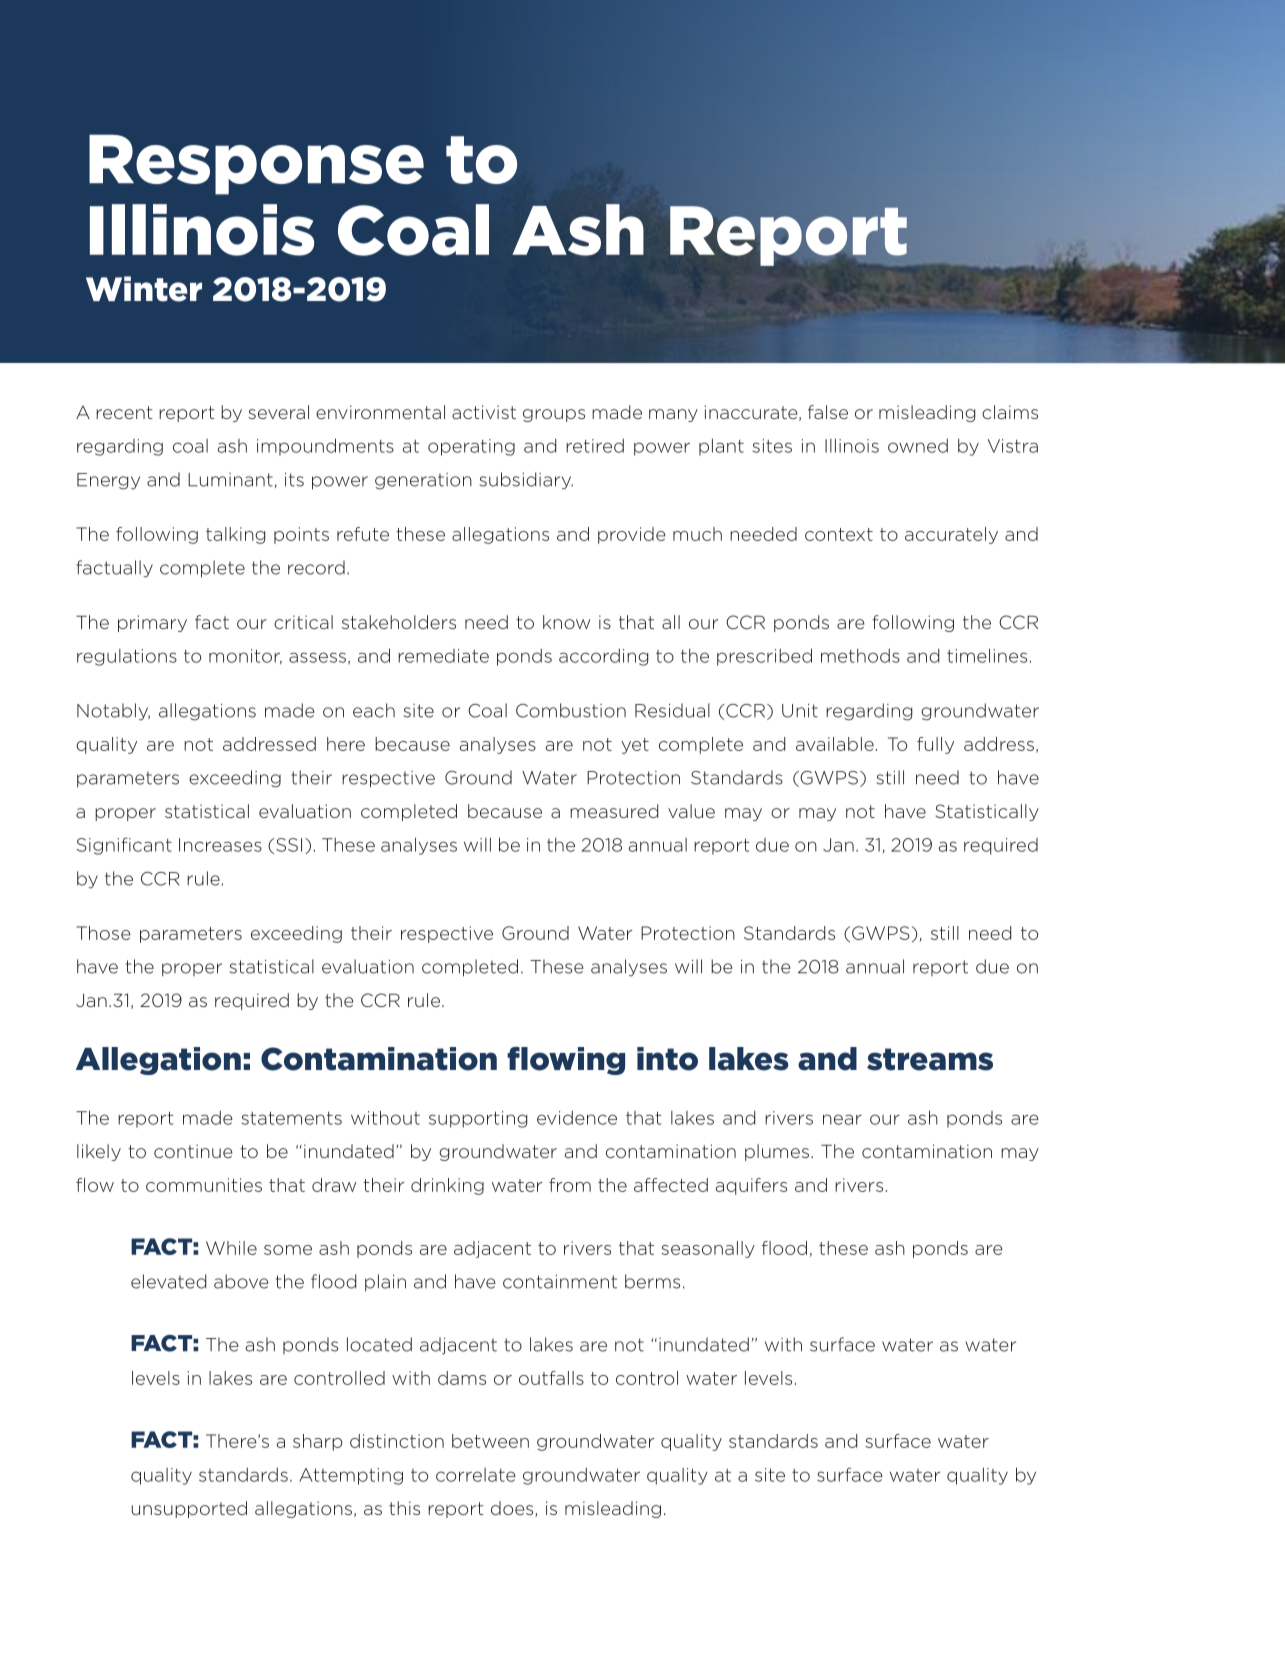 The width and height of the page is (1285, 1663). Describe the element at coordinates (189, 1509) in the page. I see `unsupported` at that location.
